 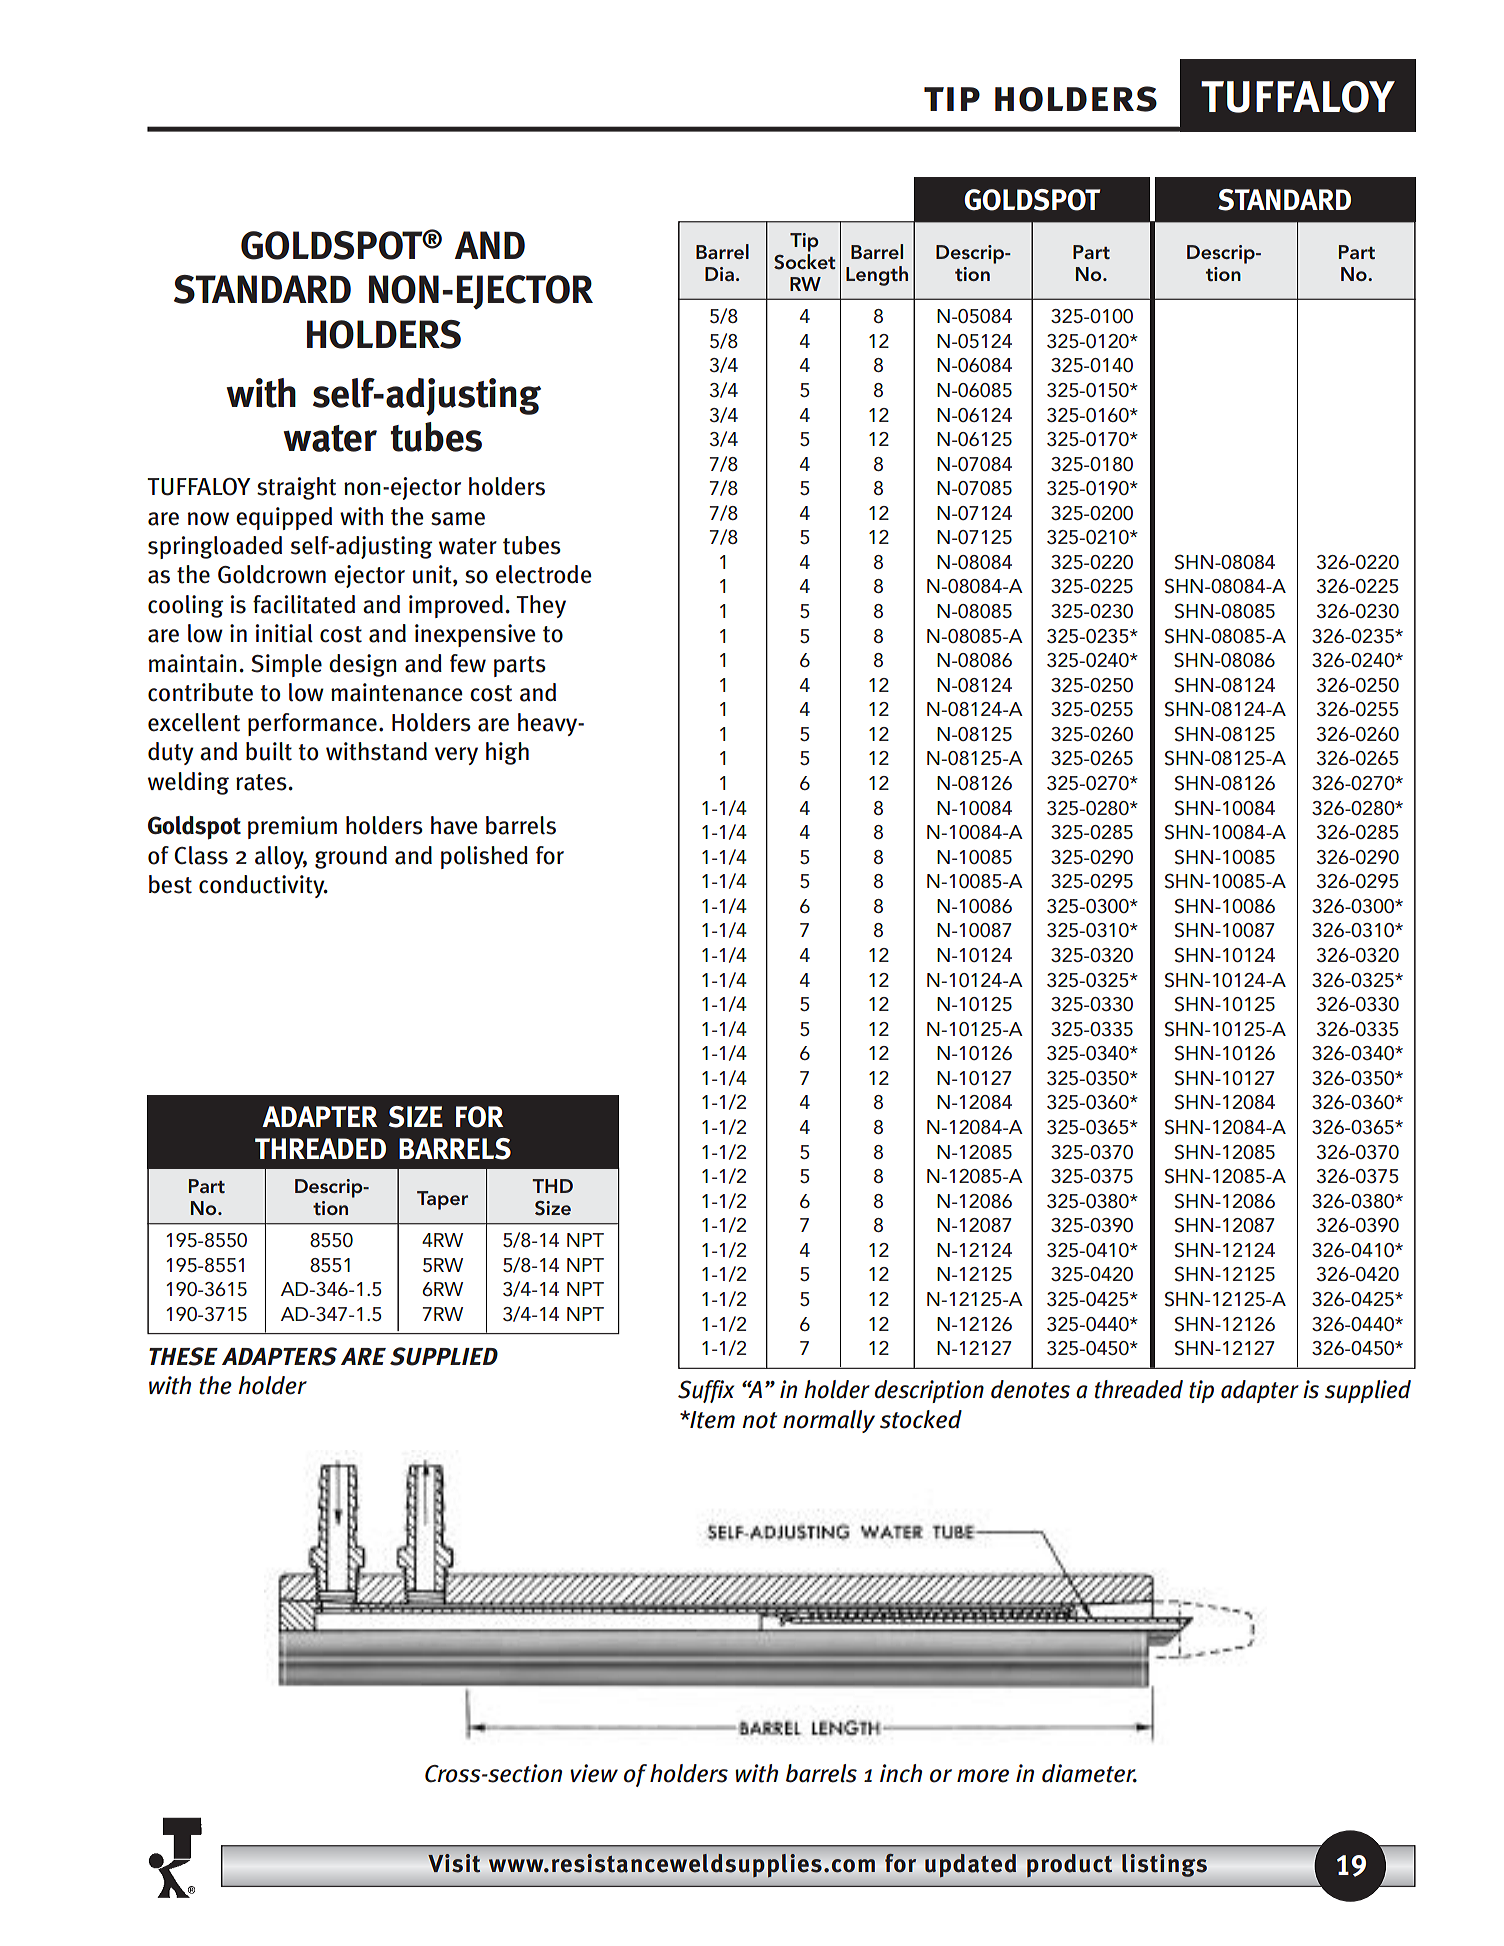 What do you see at coordinates (292, 827) in the screenshot?
I see `premium` at bounding box center [292, 827].
